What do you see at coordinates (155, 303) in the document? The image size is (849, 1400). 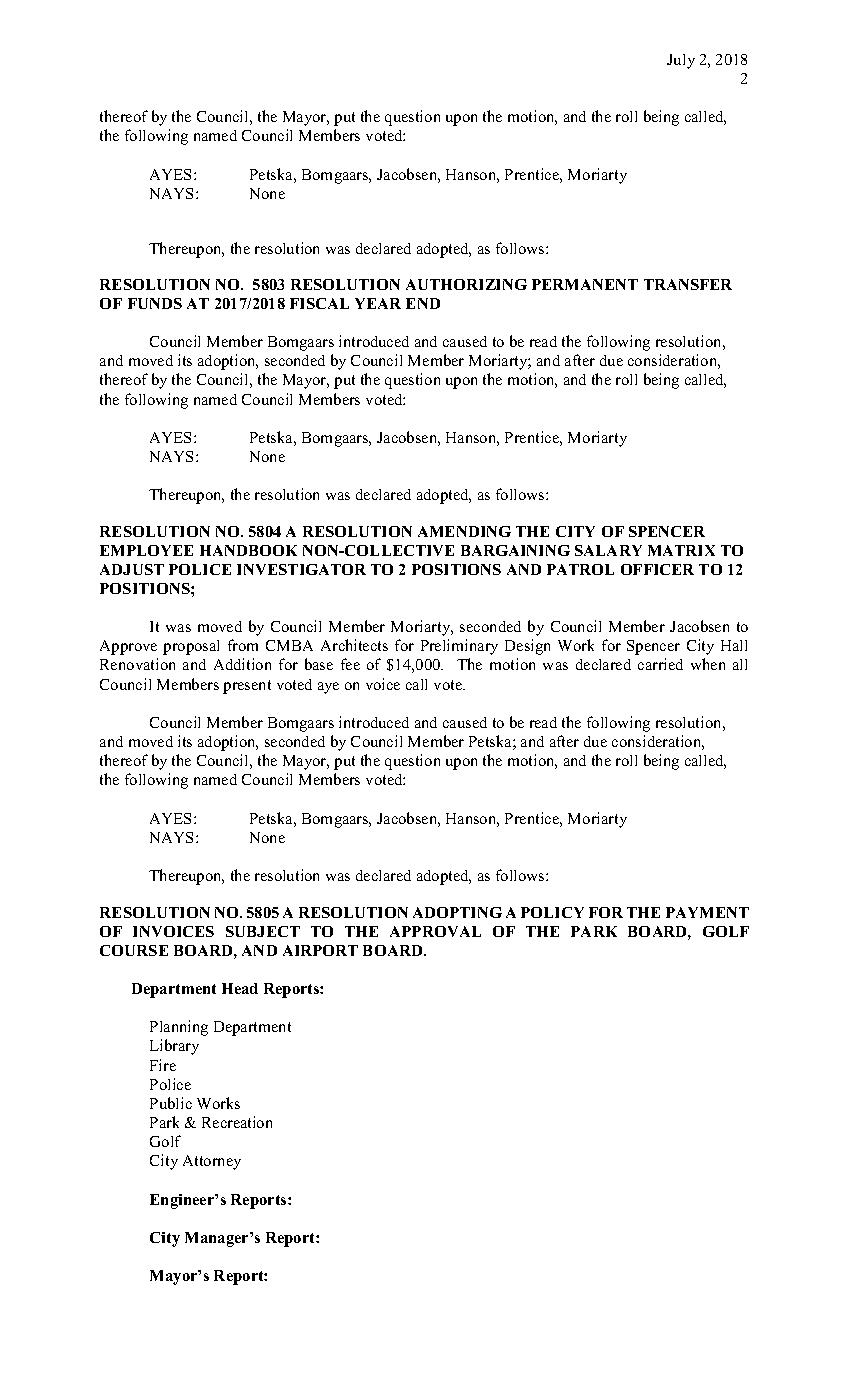 I see `FUNDS` at bounding box center [155, 303].
